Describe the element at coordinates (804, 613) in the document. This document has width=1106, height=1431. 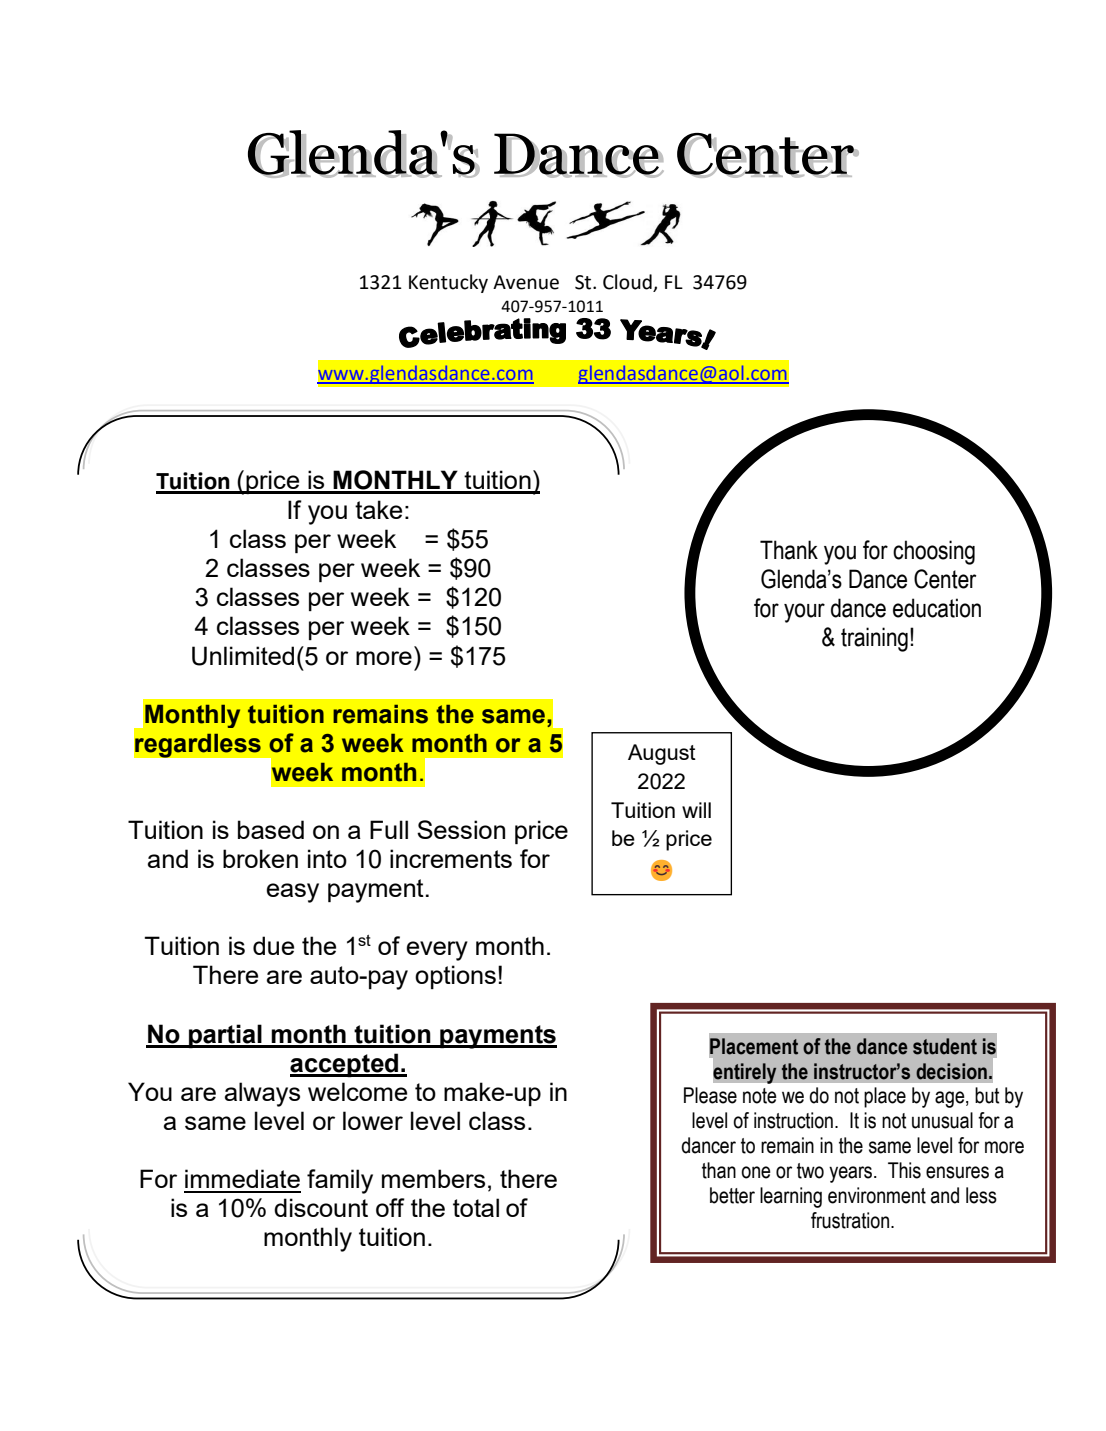
I see `your` at that location.
